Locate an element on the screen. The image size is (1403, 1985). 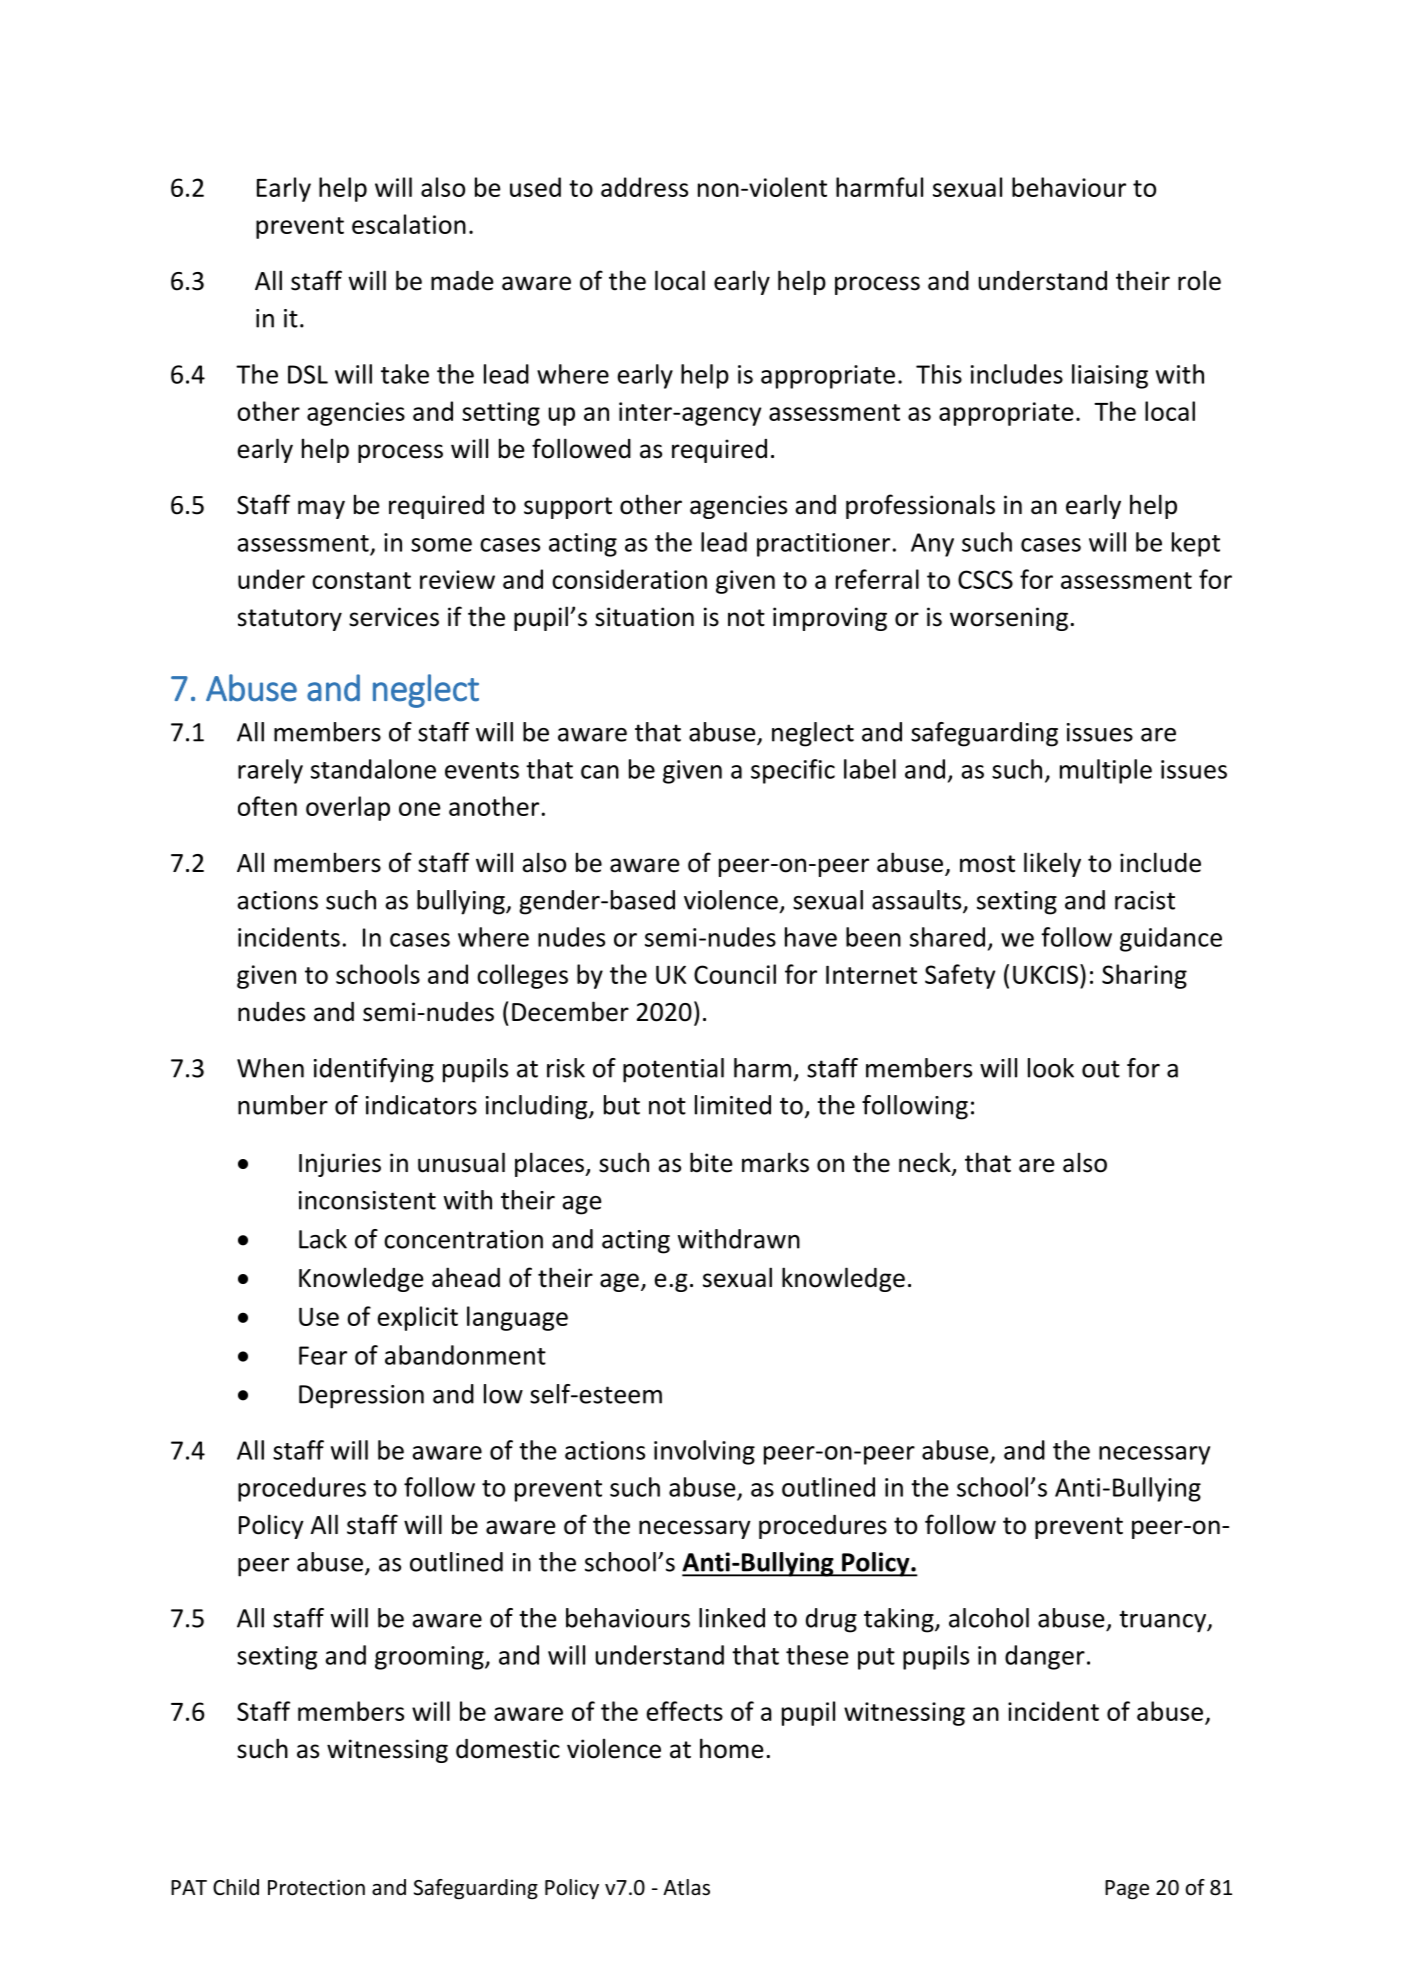
multiple is located at coordinates (1106, 771).
